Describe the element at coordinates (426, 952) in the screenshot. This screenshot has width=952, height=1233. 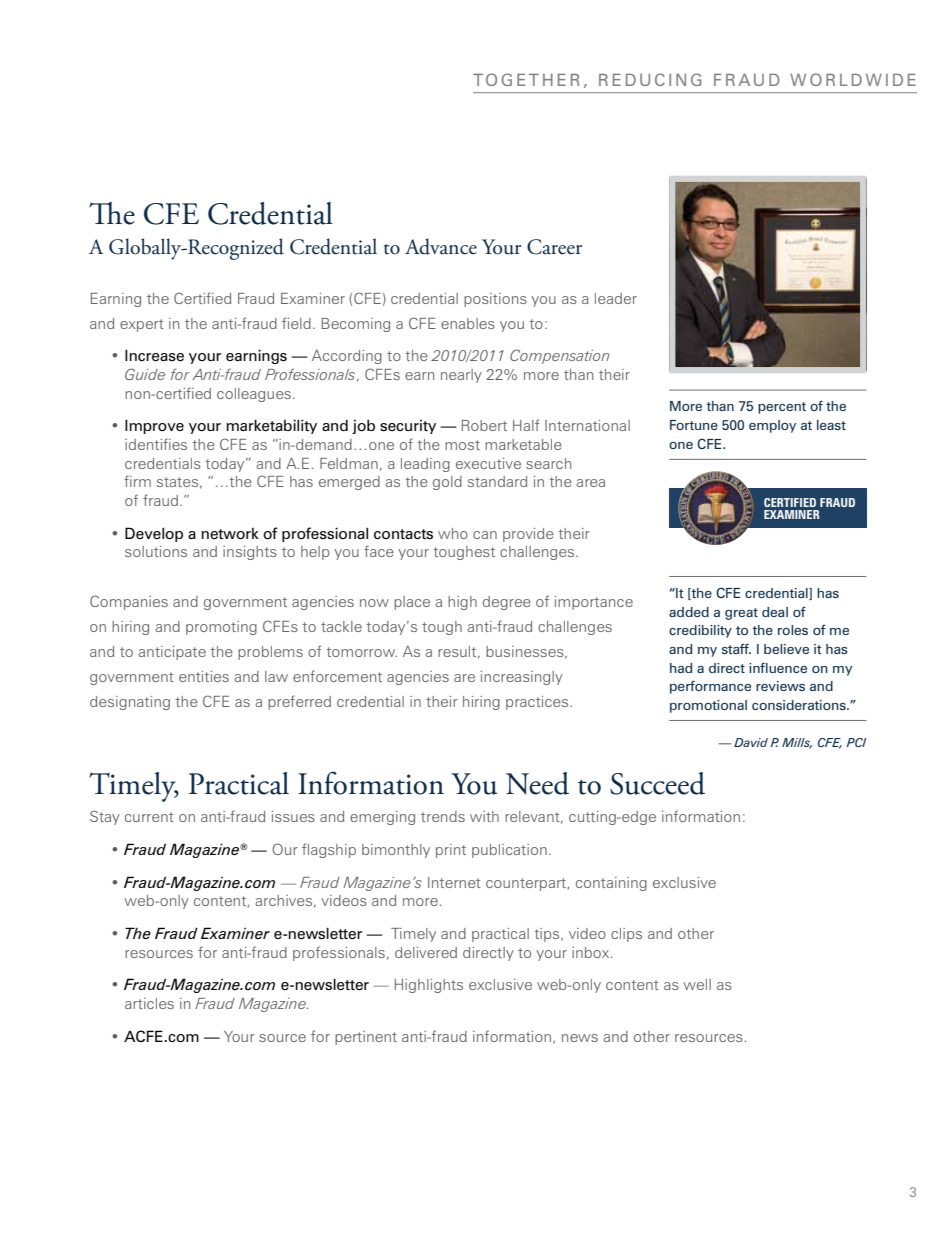
I see `delivered` at that location.
